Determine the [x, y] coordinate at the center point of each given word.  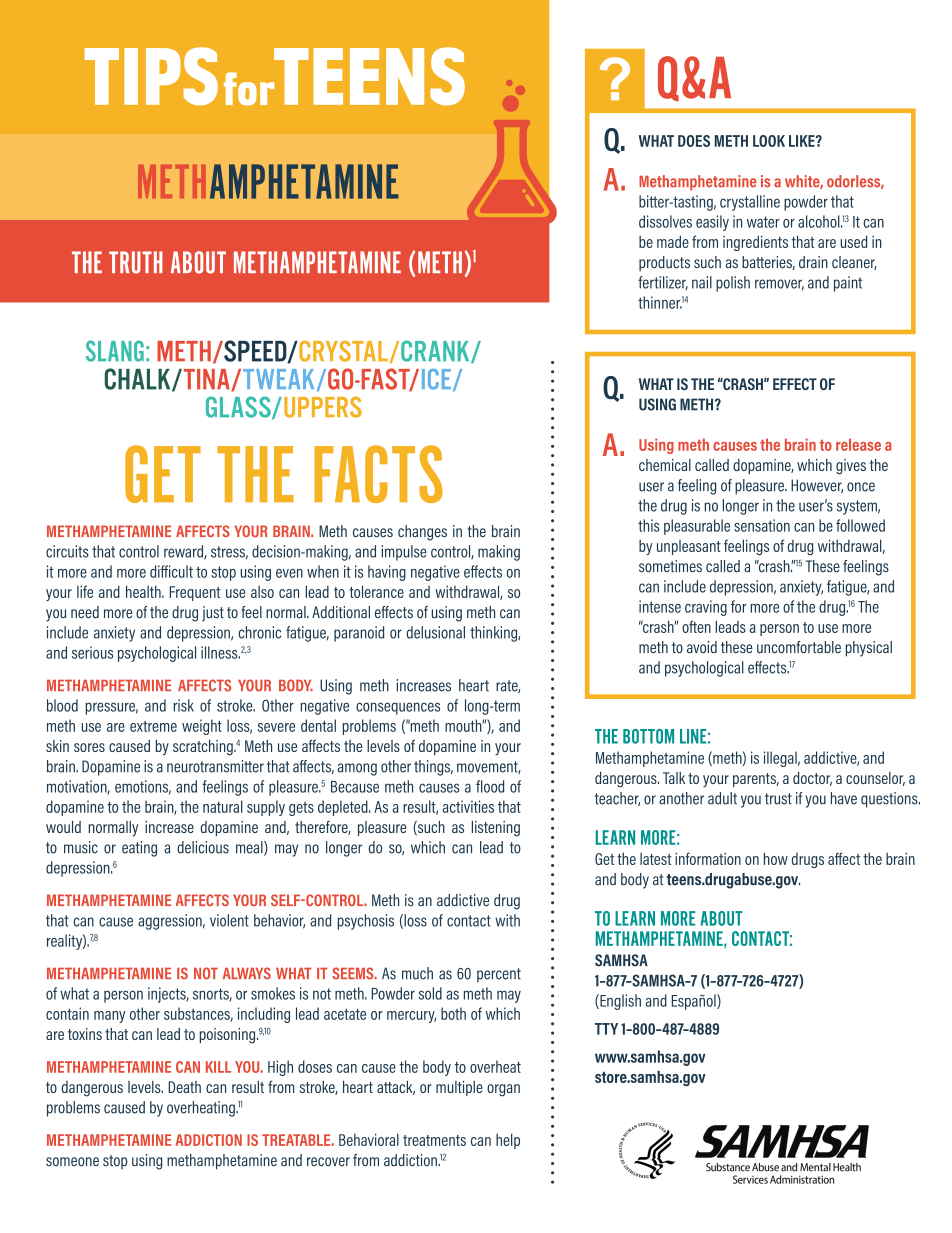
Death [185, 1087]
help [508, 1141]
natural [223, 806]
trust [778, 799]
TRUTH [136, 262]
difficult [171, 571]
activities [468, 806]
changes [422, 533]
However [817, 486]
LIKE [803, 141]
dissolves [665, 221]
